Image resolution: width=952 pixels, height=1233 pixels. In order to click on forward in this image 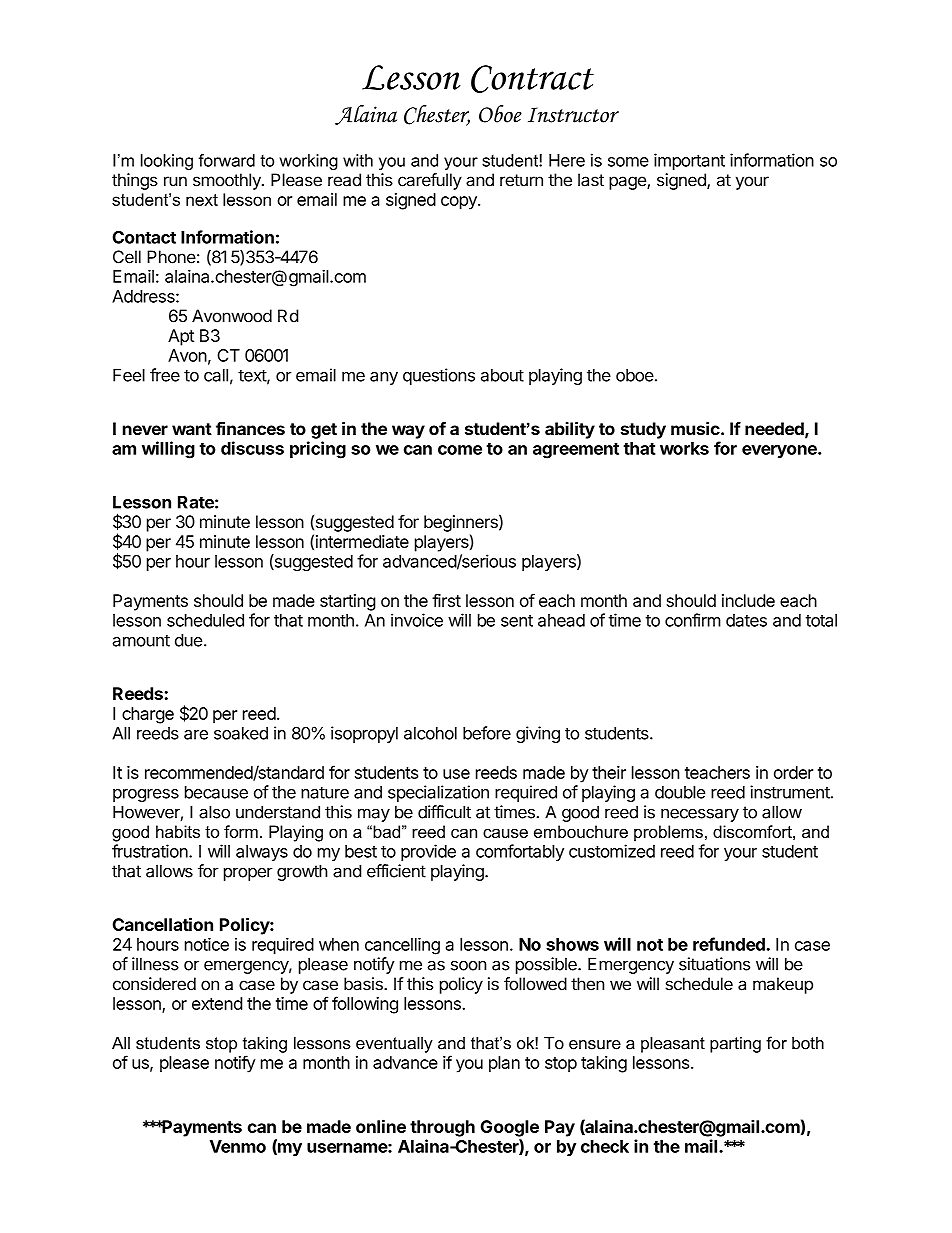, I will do `click(227, 160)`.
